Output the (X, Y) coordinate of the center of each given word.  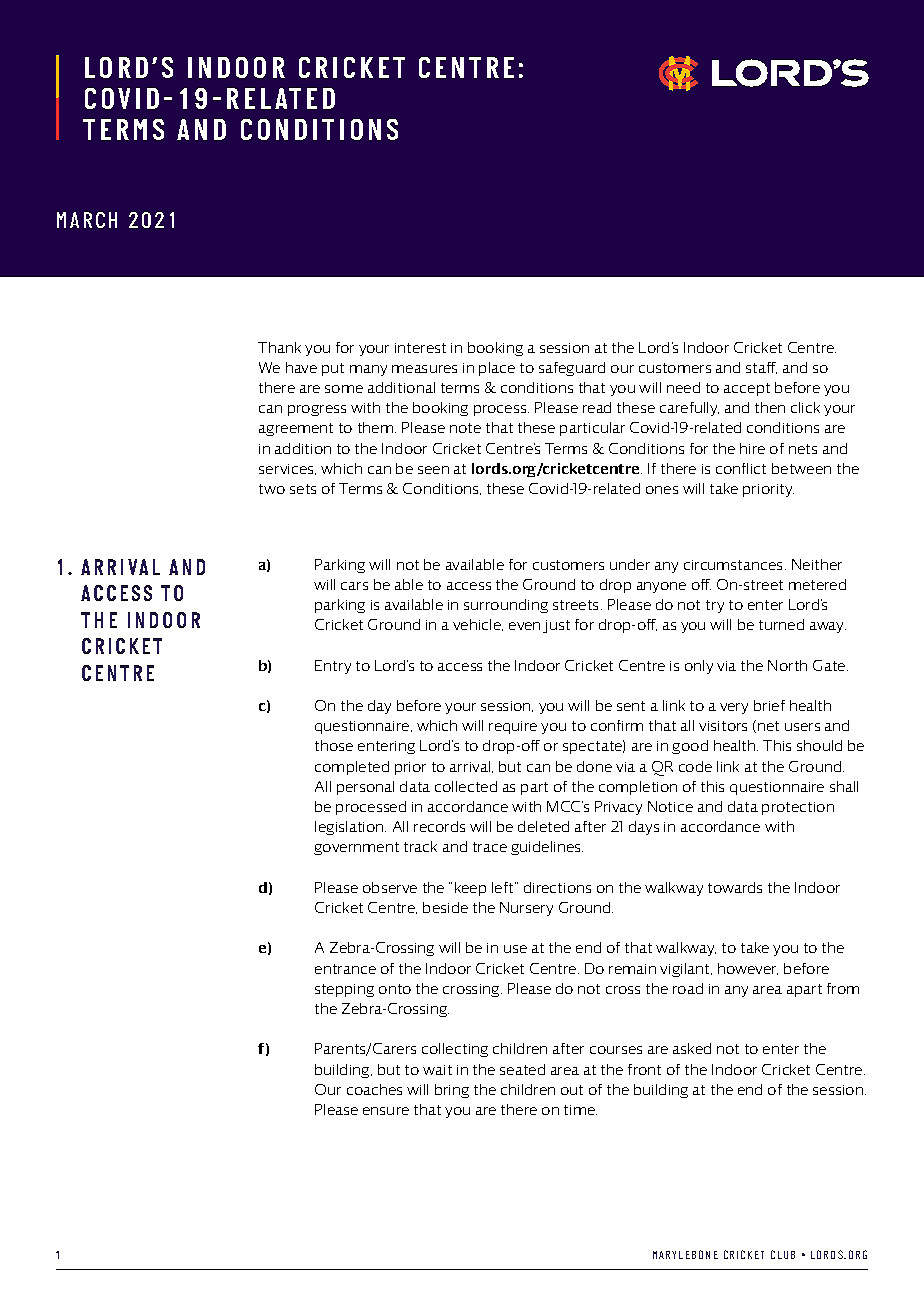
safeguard (572, 369)
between (801, 468)
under (630, 564)
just (556, 626)
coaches (374, 1089)
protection (798, 808)
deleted (543, 826)
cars (354, 586)
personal (365, 788)
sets (303, 489)
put (333, 369)
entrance (345, 969)
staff (761, 368)
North (787, 665)
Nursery (526, 909)
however (748, 969)
